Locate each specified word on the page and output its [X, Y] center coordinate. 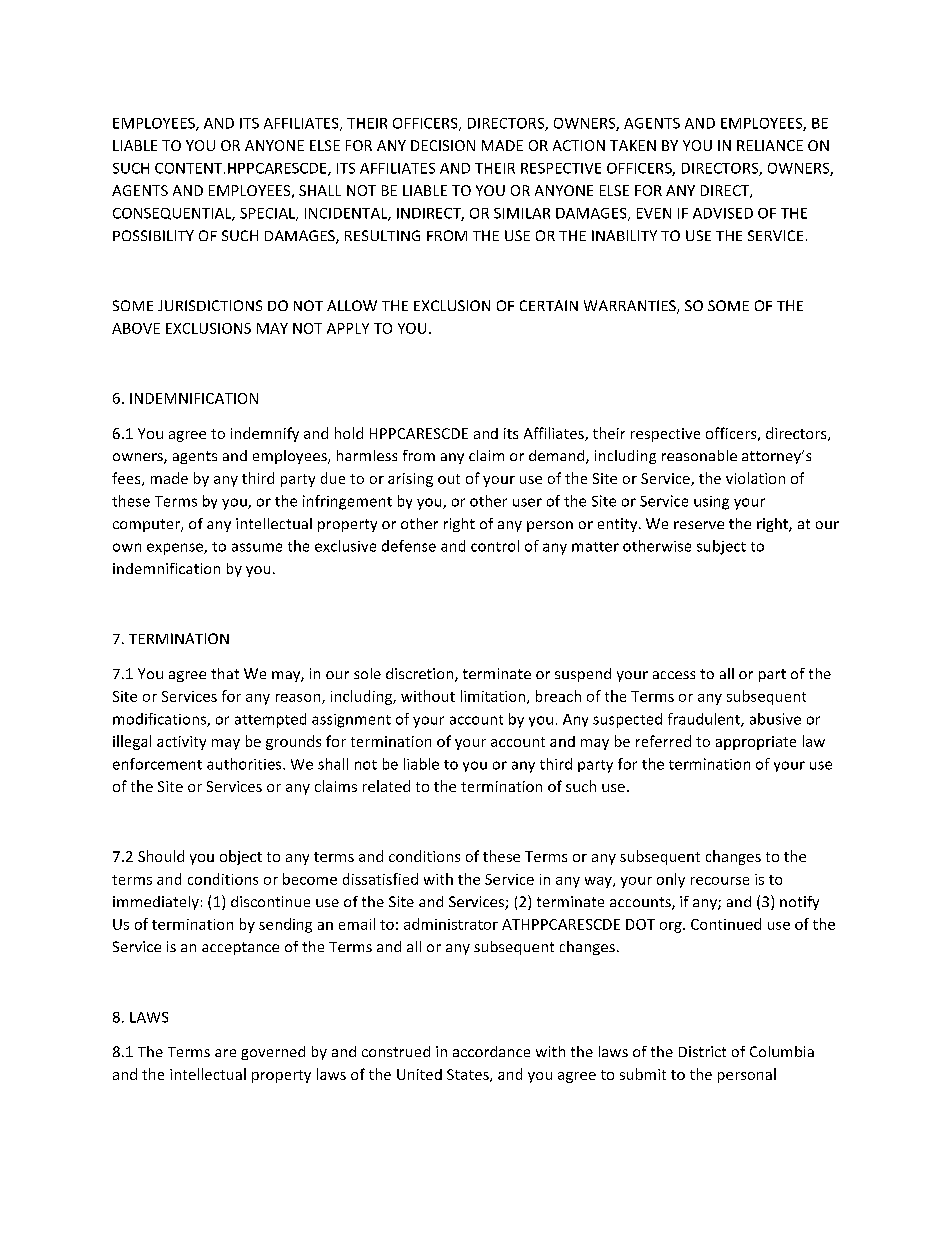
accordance [491, 1051]
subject [721, 547]
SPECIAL [269, 214]
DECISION [443, 145]
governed [273, 1053]
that [225, 673]
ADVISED [723, 213]
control [495, 546]
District [702, 1051]
